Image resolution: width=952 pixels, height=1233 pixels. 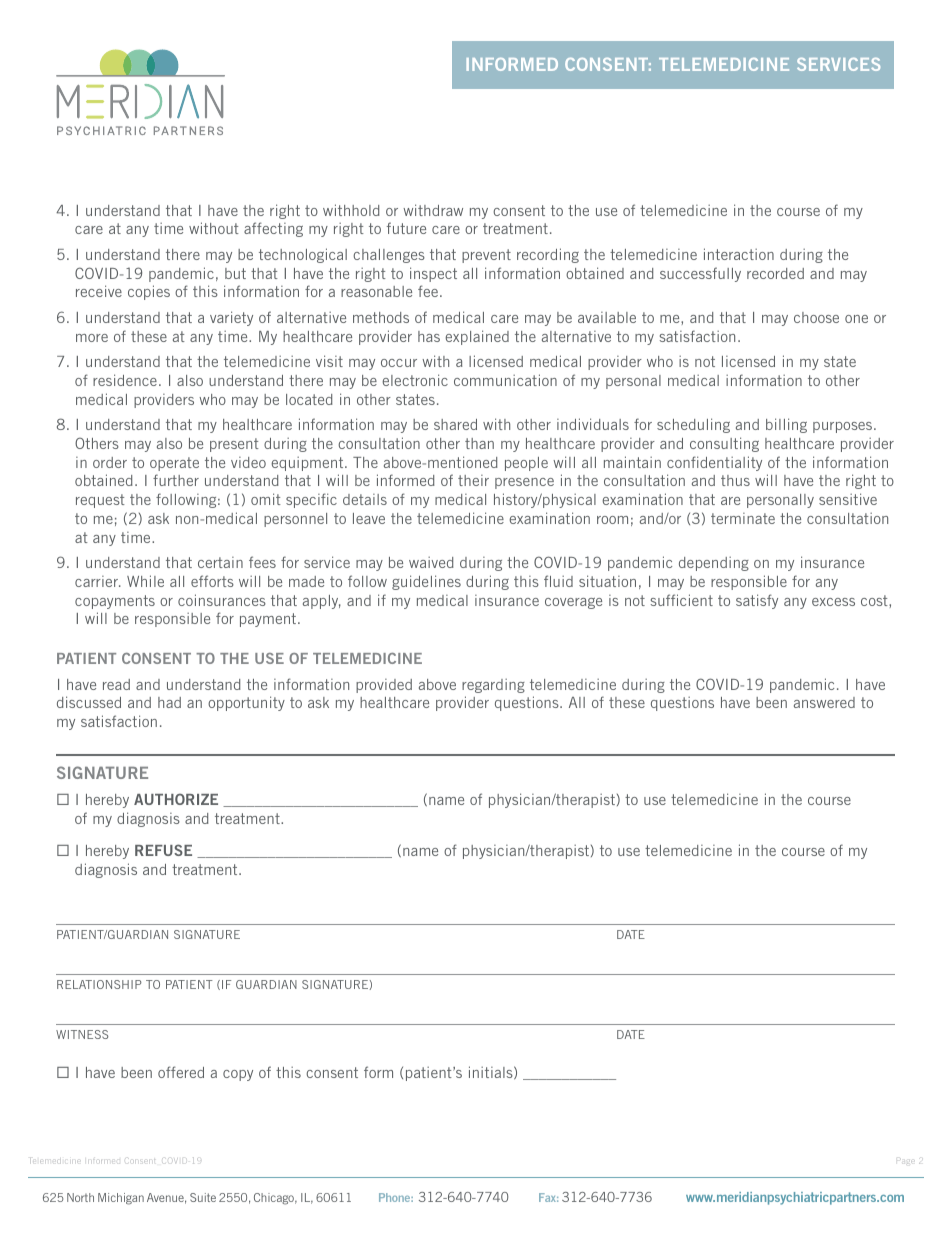 What do you see at coordinates (149, 292) in the document?
I see `copies` at bounding box center [149, 292].
